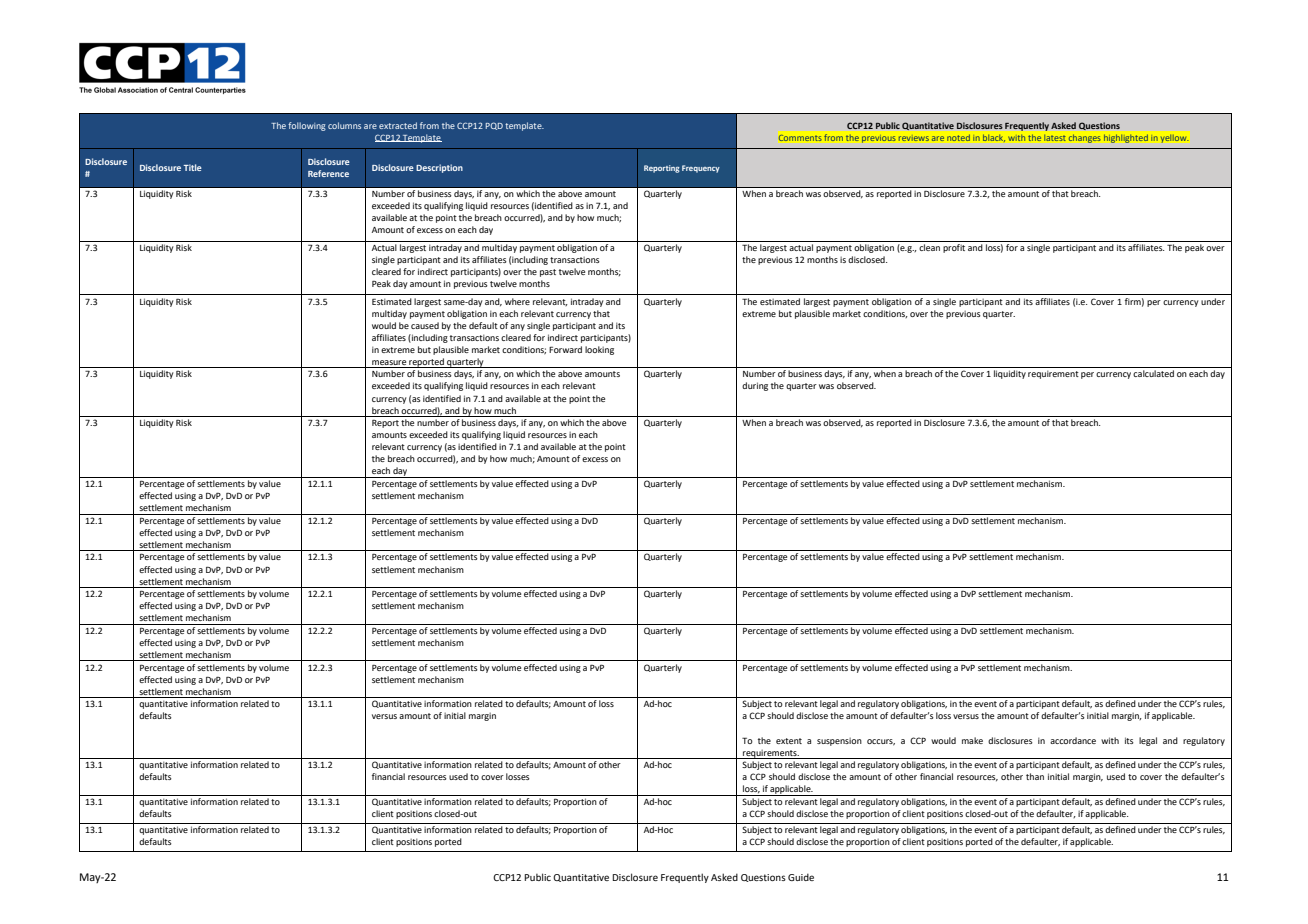 The height and width of the document is (924, 1308). Describe the element at coordinates (801, 877) in the document. I see `Guide` at that location.
